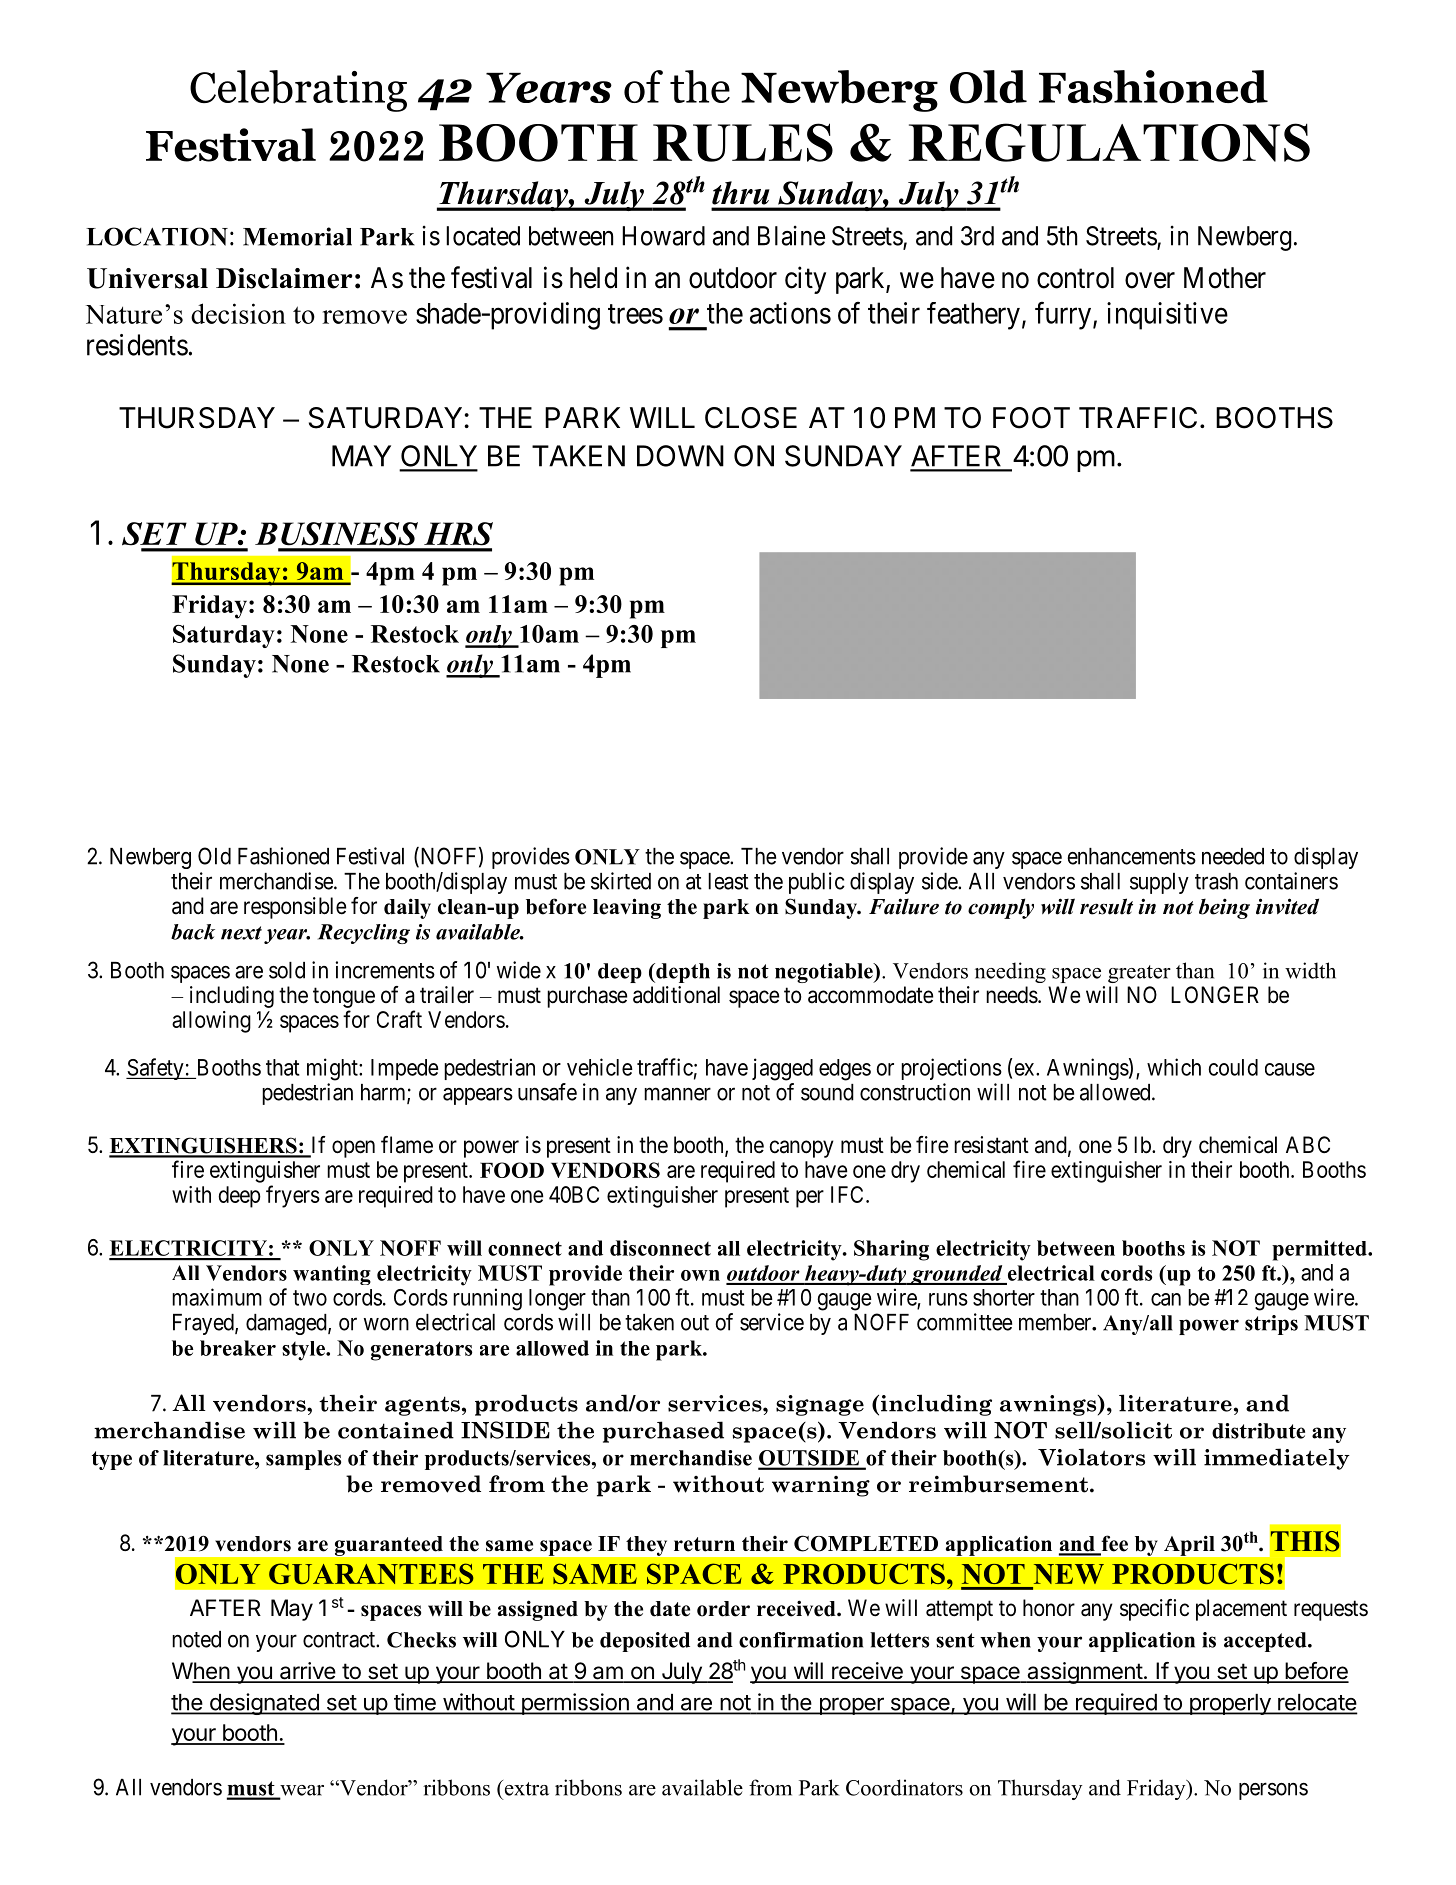 The image size is (1456, 1885). I want to click on next, so click(241, 933).
